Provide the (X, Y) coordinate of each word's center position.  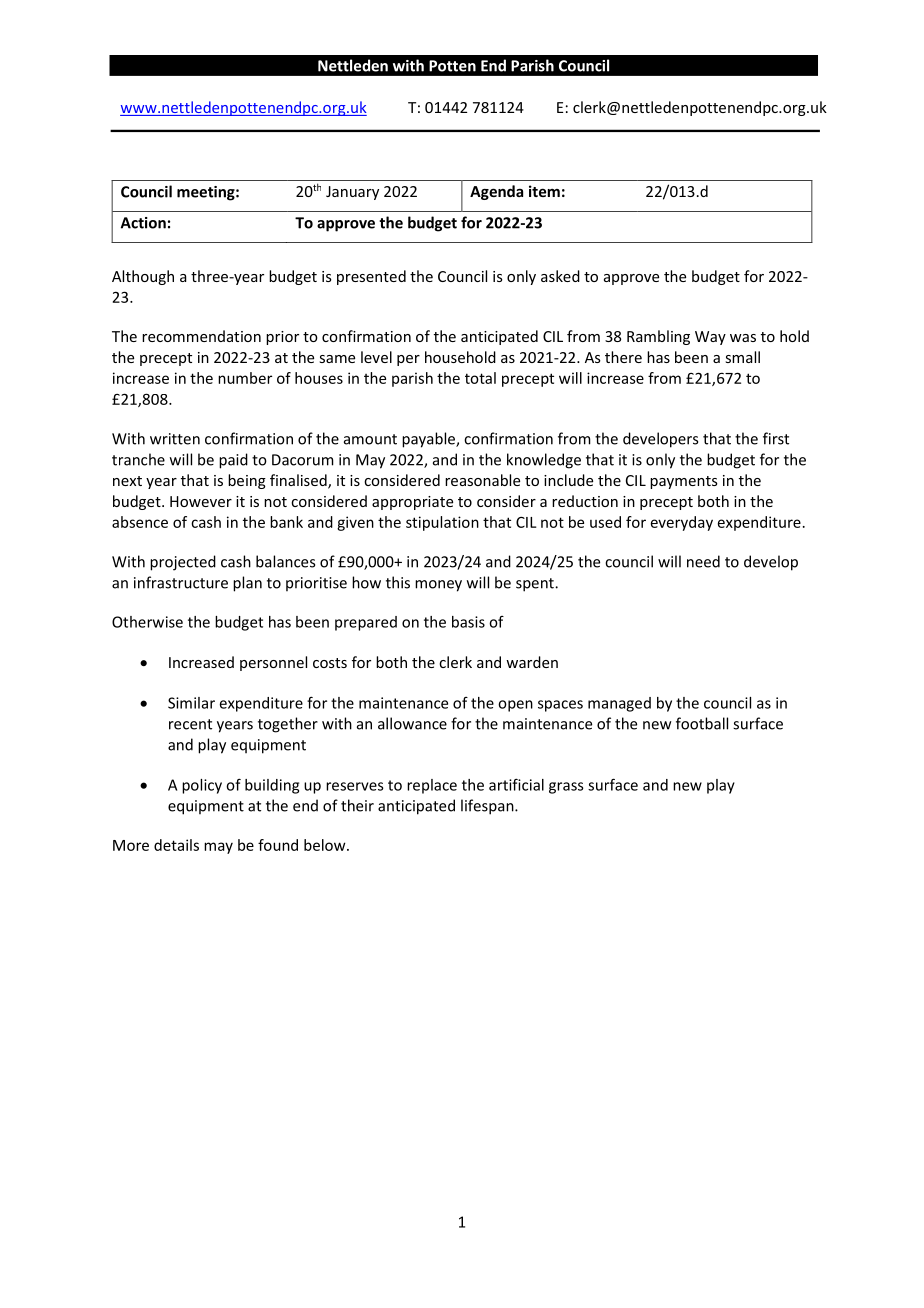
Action (143, 223)
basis (468, 622)
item (544, 191)
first (776, 438)
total (480, 378)
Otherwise (147, 622)
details (176, 845)
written (175, 439)
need (703, 561)
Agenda (496, 192)
